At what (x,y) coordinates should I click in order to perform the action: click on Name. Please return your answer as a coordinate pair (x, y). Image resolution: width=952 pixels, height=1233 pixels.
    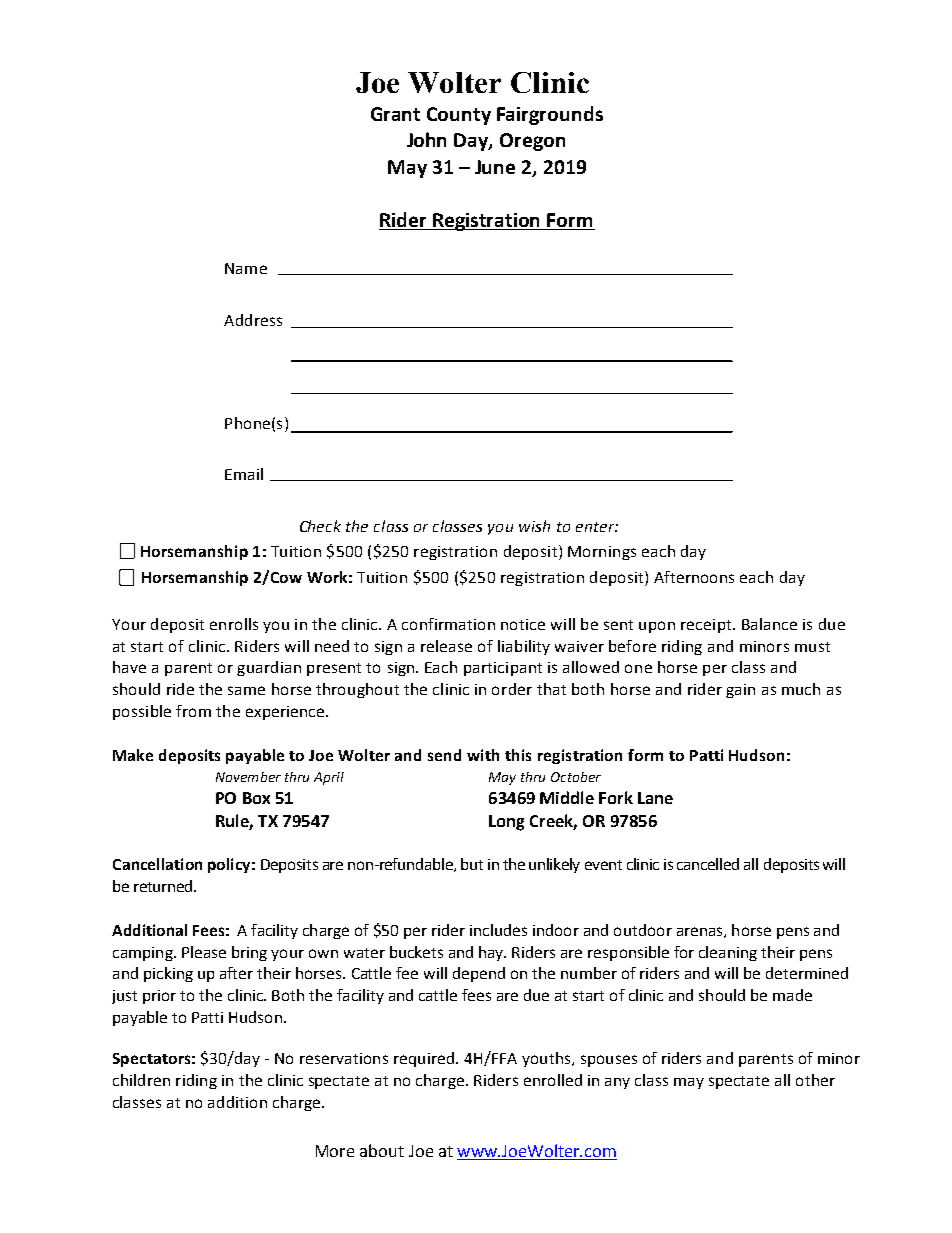
    Looking at the image, I should click on (246, 268).
